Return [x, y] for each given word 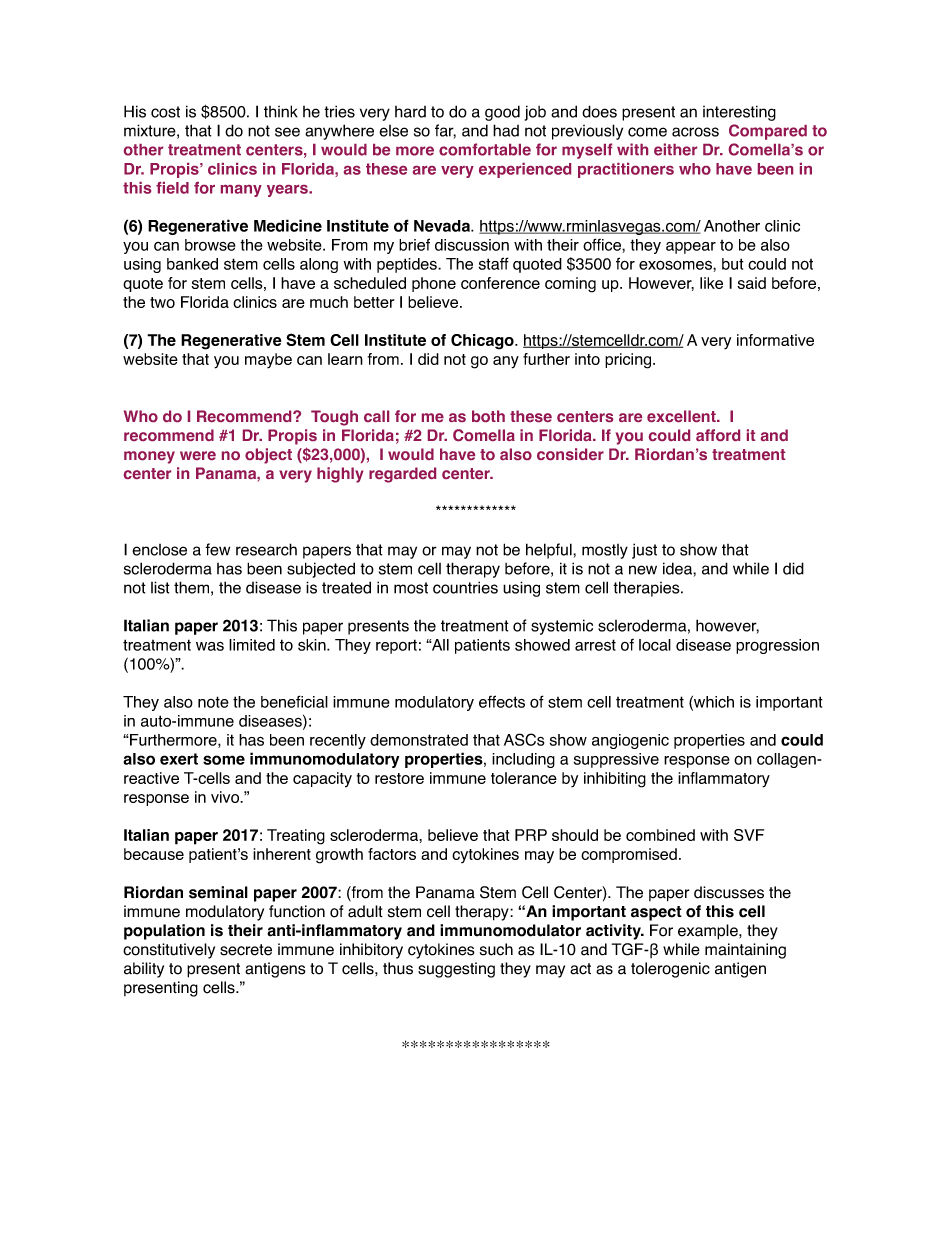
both [488, 416]
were [198, 455]
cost [165, 112]
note [213, 702]
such [496, 949]
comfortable [485, 149]
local [655, 645]
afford [718, 435]
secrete [246, 950]
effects [502, 701]
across [695, 132]
